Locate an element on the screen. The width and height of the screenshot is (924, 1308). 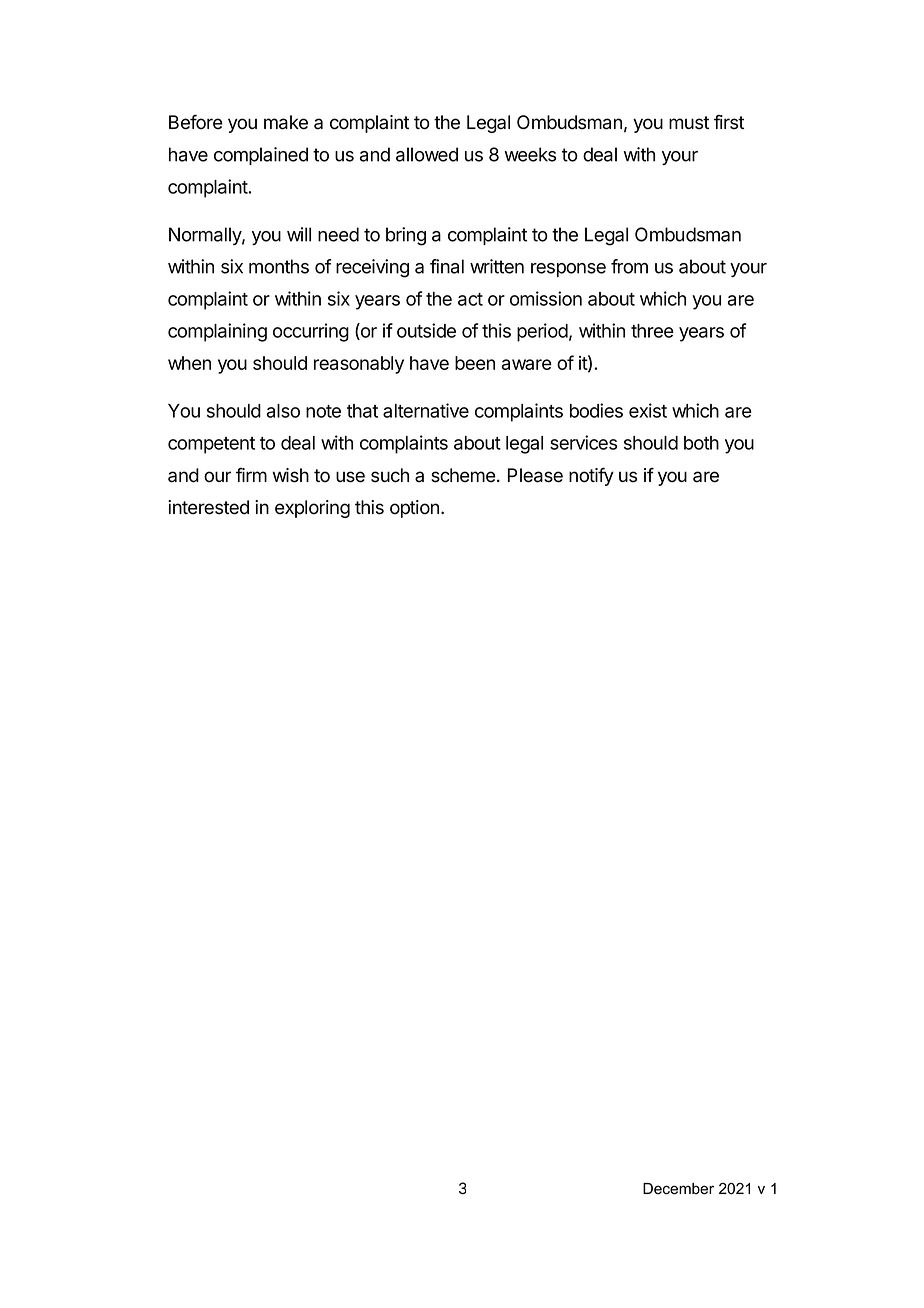
notify is located at coordinates (591, 476).
